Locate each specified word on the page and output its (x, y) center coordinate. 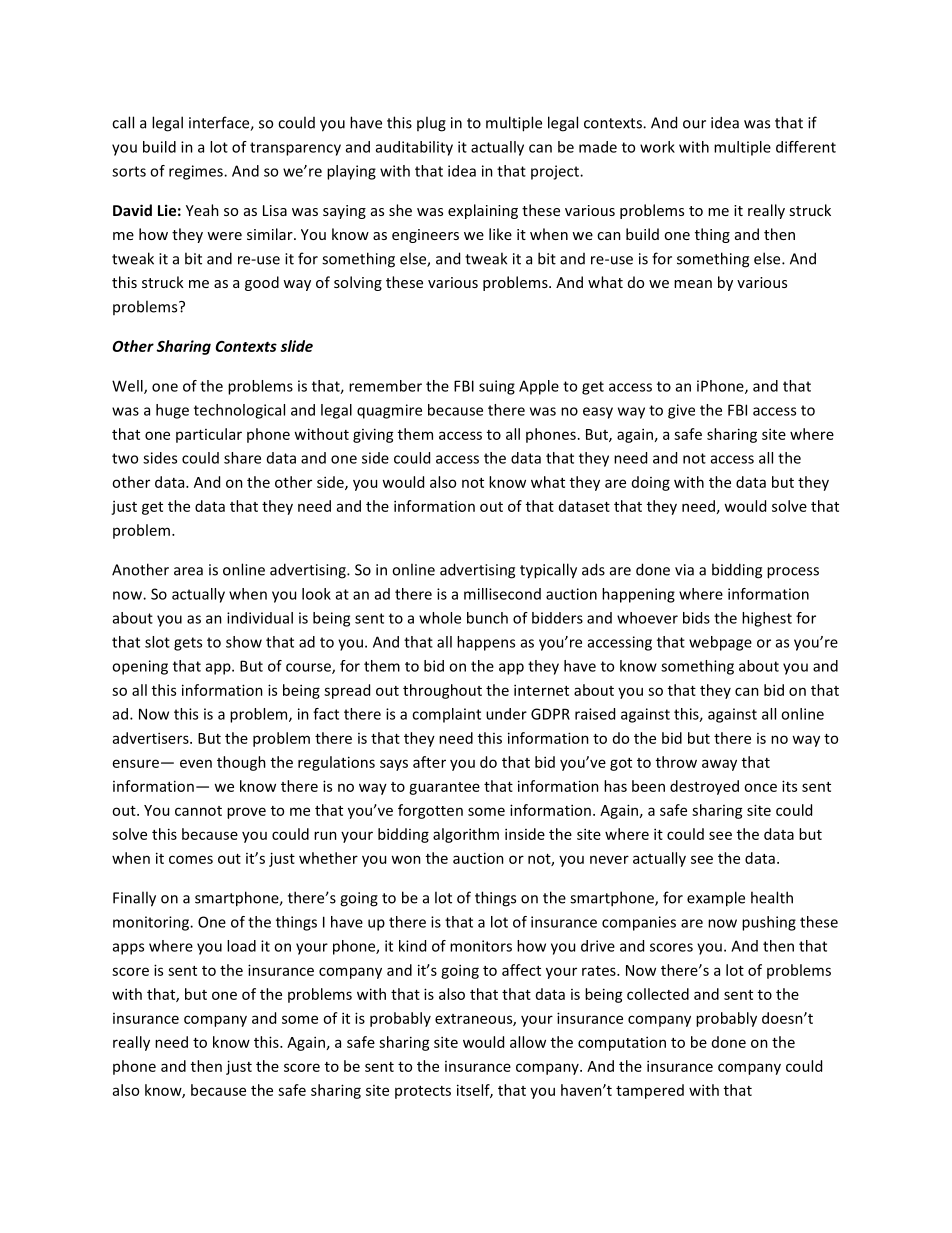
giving (373, 435)
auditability (414, 148)
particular (209, 435)
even (196, 763)
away (719, 765)
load (241, 946)
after (429, 762)
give (681, 411)
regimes (197, 172)
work (657, 147)
